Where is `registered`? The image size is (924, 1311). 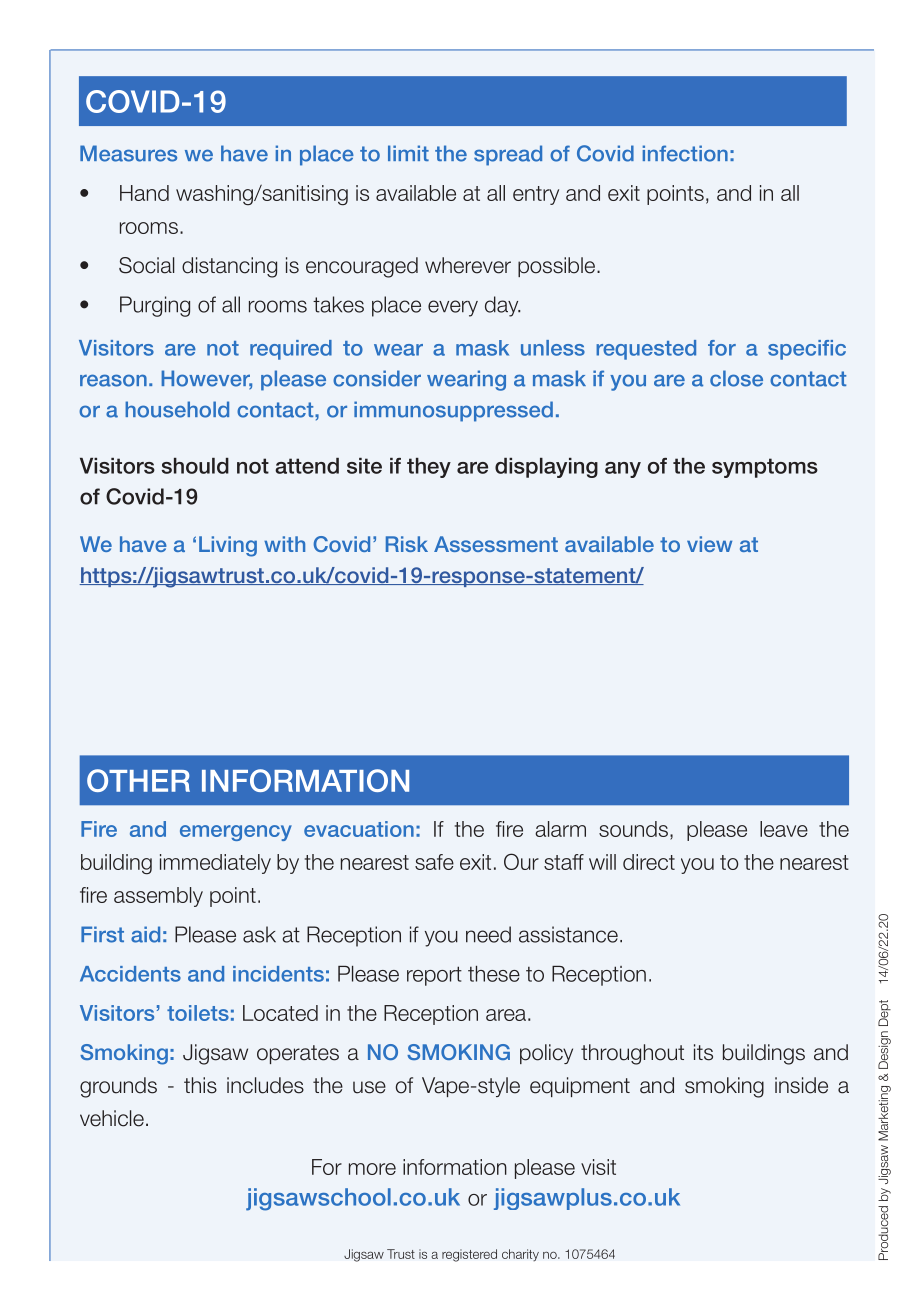 registered is located at coordinates (469, 1255).
